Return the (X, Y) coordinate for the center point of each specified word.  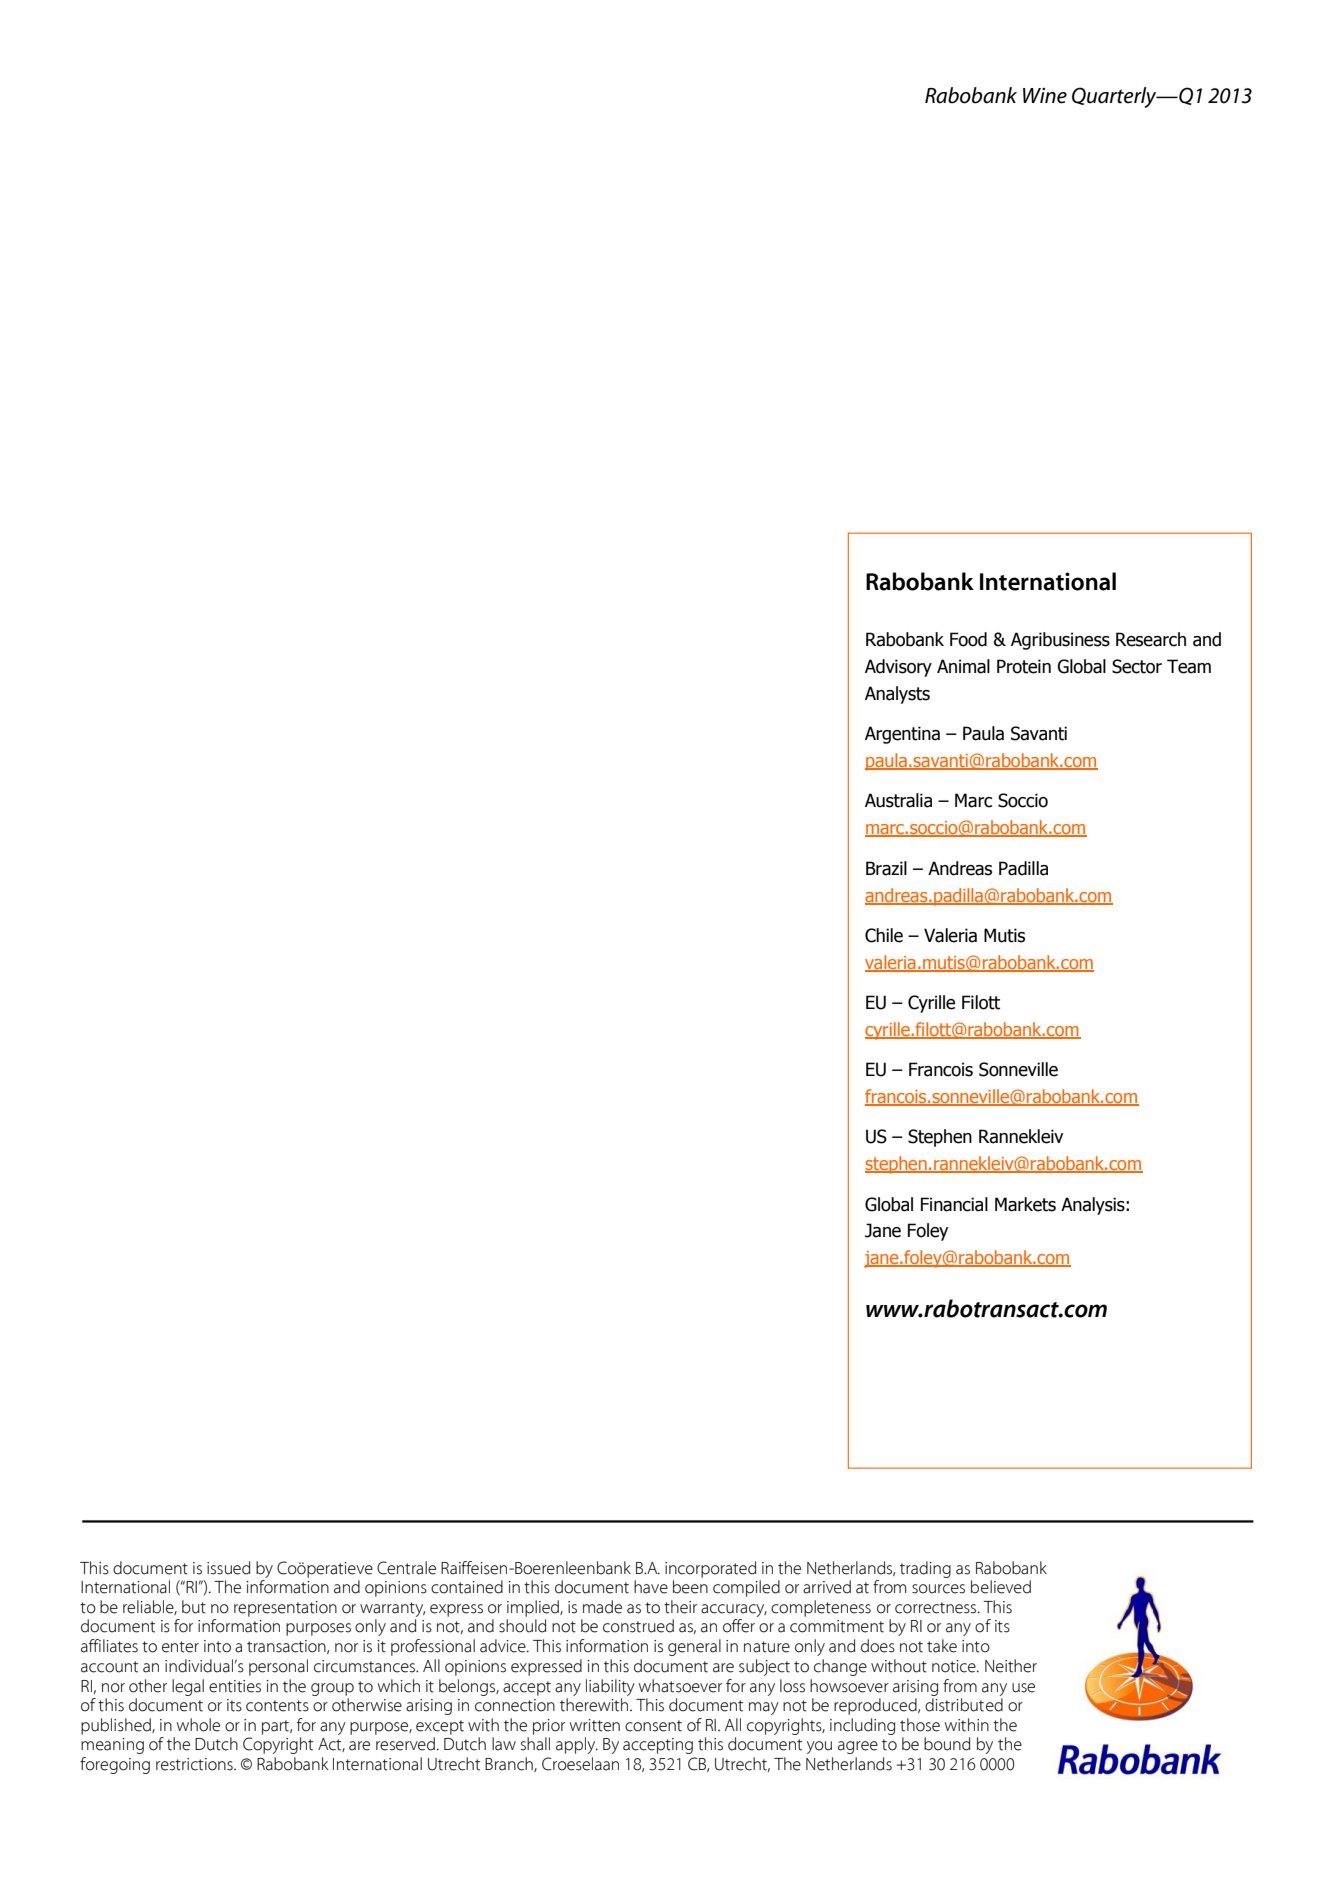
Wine (1045, 96)
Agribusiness (1060, 641)
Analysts (897, 695)
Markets (1025, 1204)
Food (968, 639)
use (1023, 1688)
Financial (954, 1204)
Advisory (898, 668)
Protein (1024, 666)
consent (653, 1726)
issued (228, 1568)
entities (235, 1686)
